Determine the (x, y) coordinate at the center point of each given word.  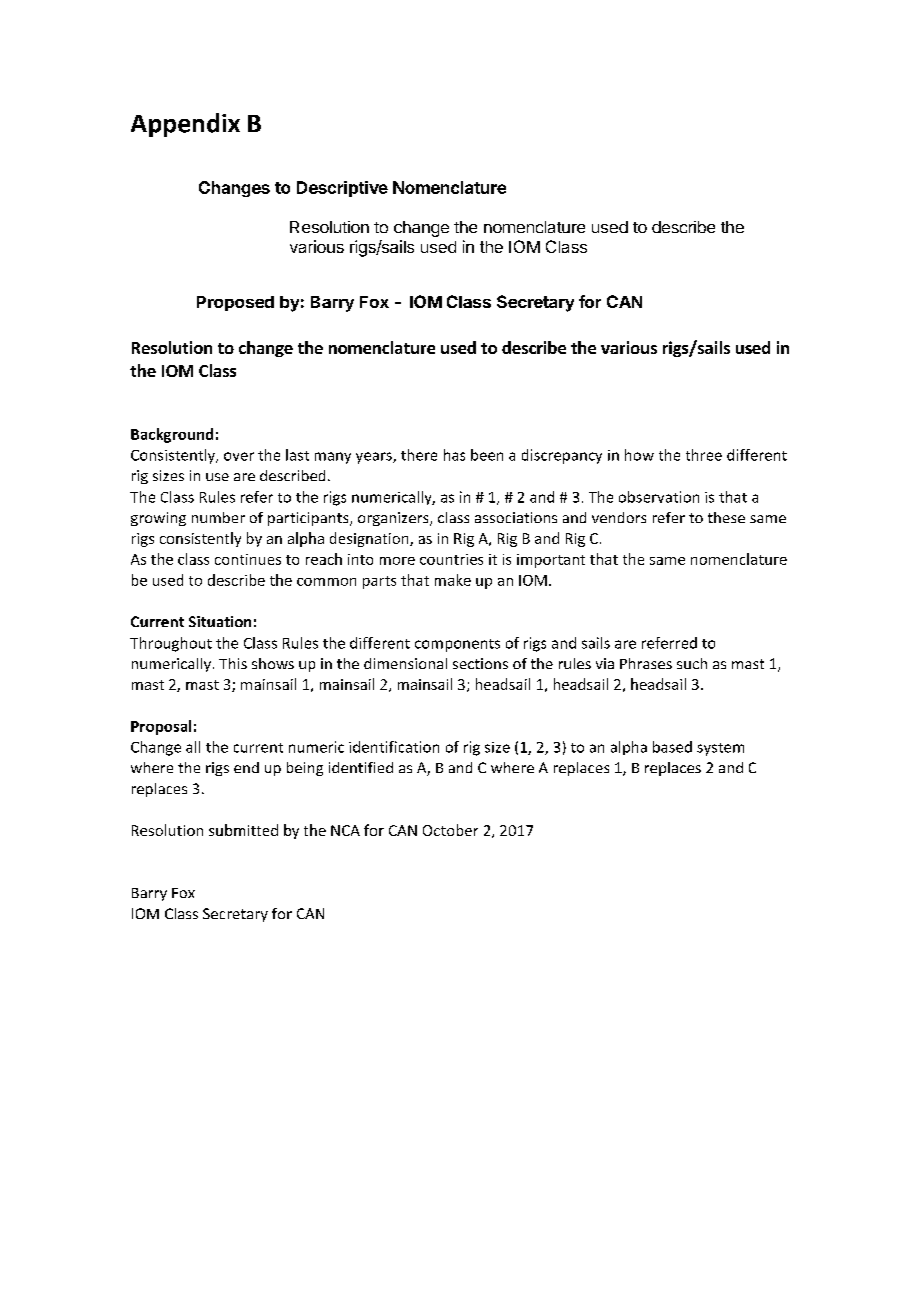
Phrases (646, 663)
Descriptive (342, 189)
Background (172, 435)
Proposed (235, 303)
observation (659, 497)
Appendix (185, 125)
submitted (243, 830)
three (704, 455)
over (239, 456)
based (672, 747)
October (450, 830)
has (454, 455)
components (457, 645)
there (419, 455)
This (233, 663)
